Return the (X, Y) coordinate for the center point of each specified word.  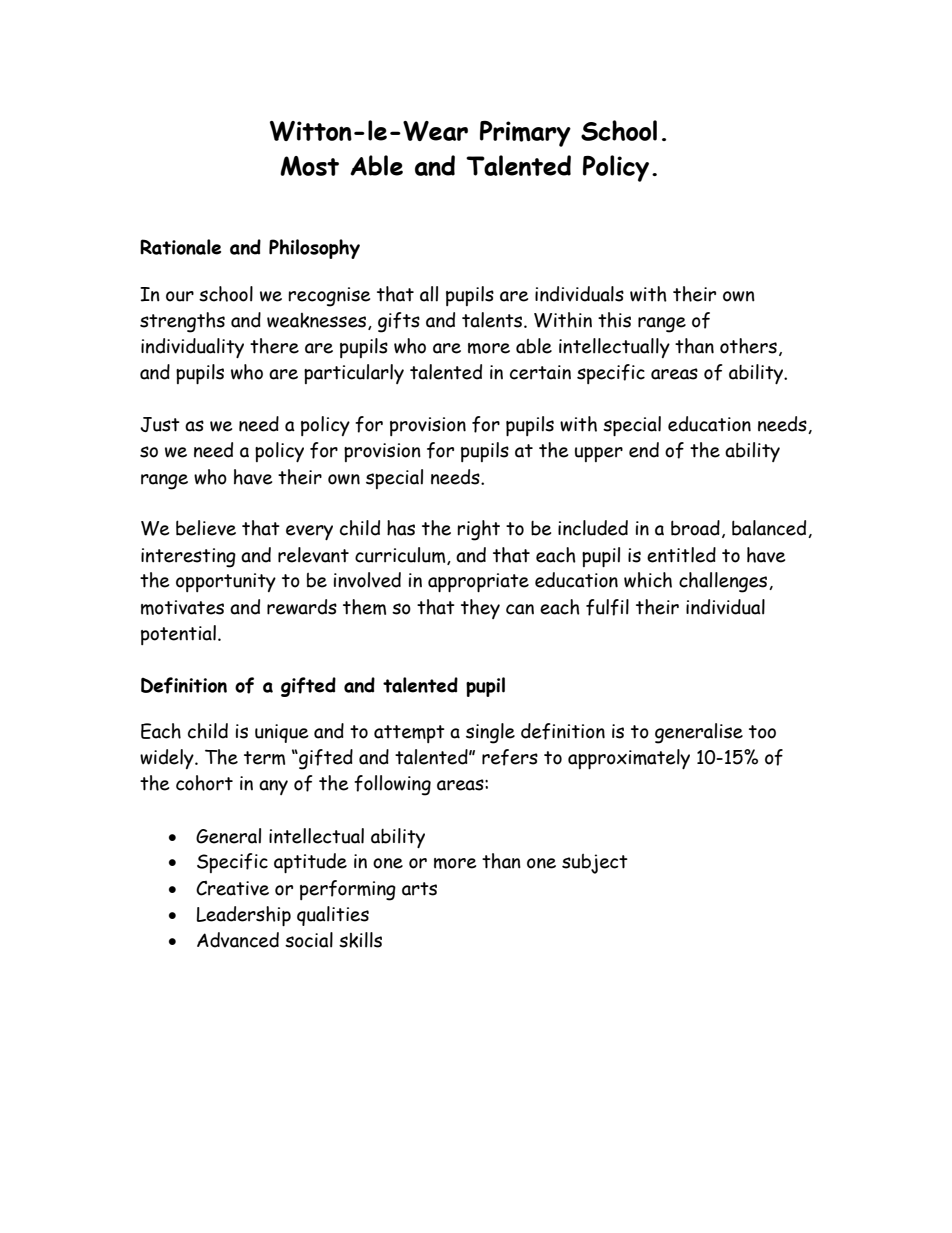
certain (540, 372)
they (480, 609)
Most (309, 166)
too (762, 732)
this (614, 320)
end (644, 450)
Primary (525, 134)
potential (178, 635)
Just (160, 424)
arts (419, 889)
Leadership (244, 916)
